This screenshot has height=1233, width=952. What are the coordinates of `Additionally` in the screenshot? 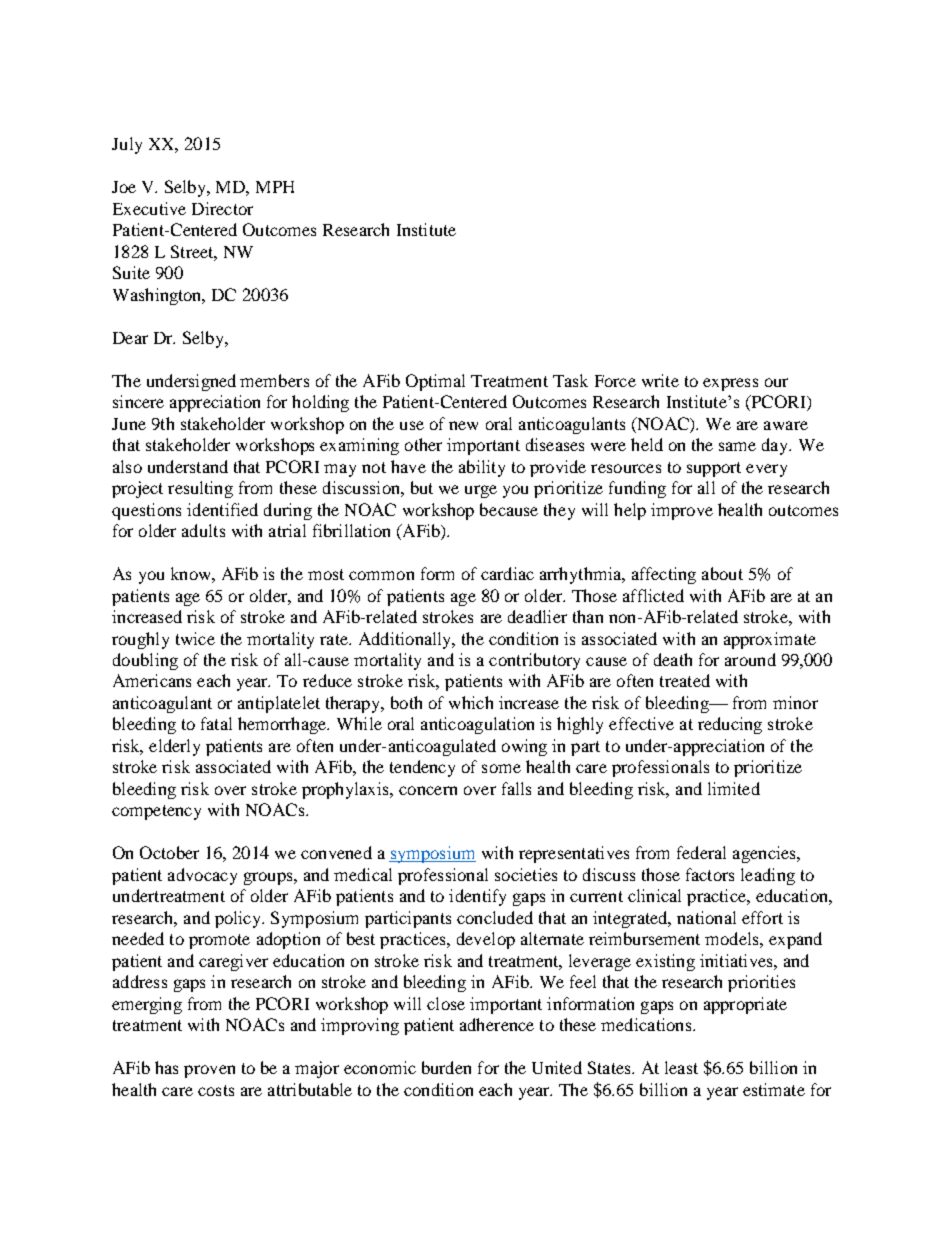 It's located at (406, 640).
